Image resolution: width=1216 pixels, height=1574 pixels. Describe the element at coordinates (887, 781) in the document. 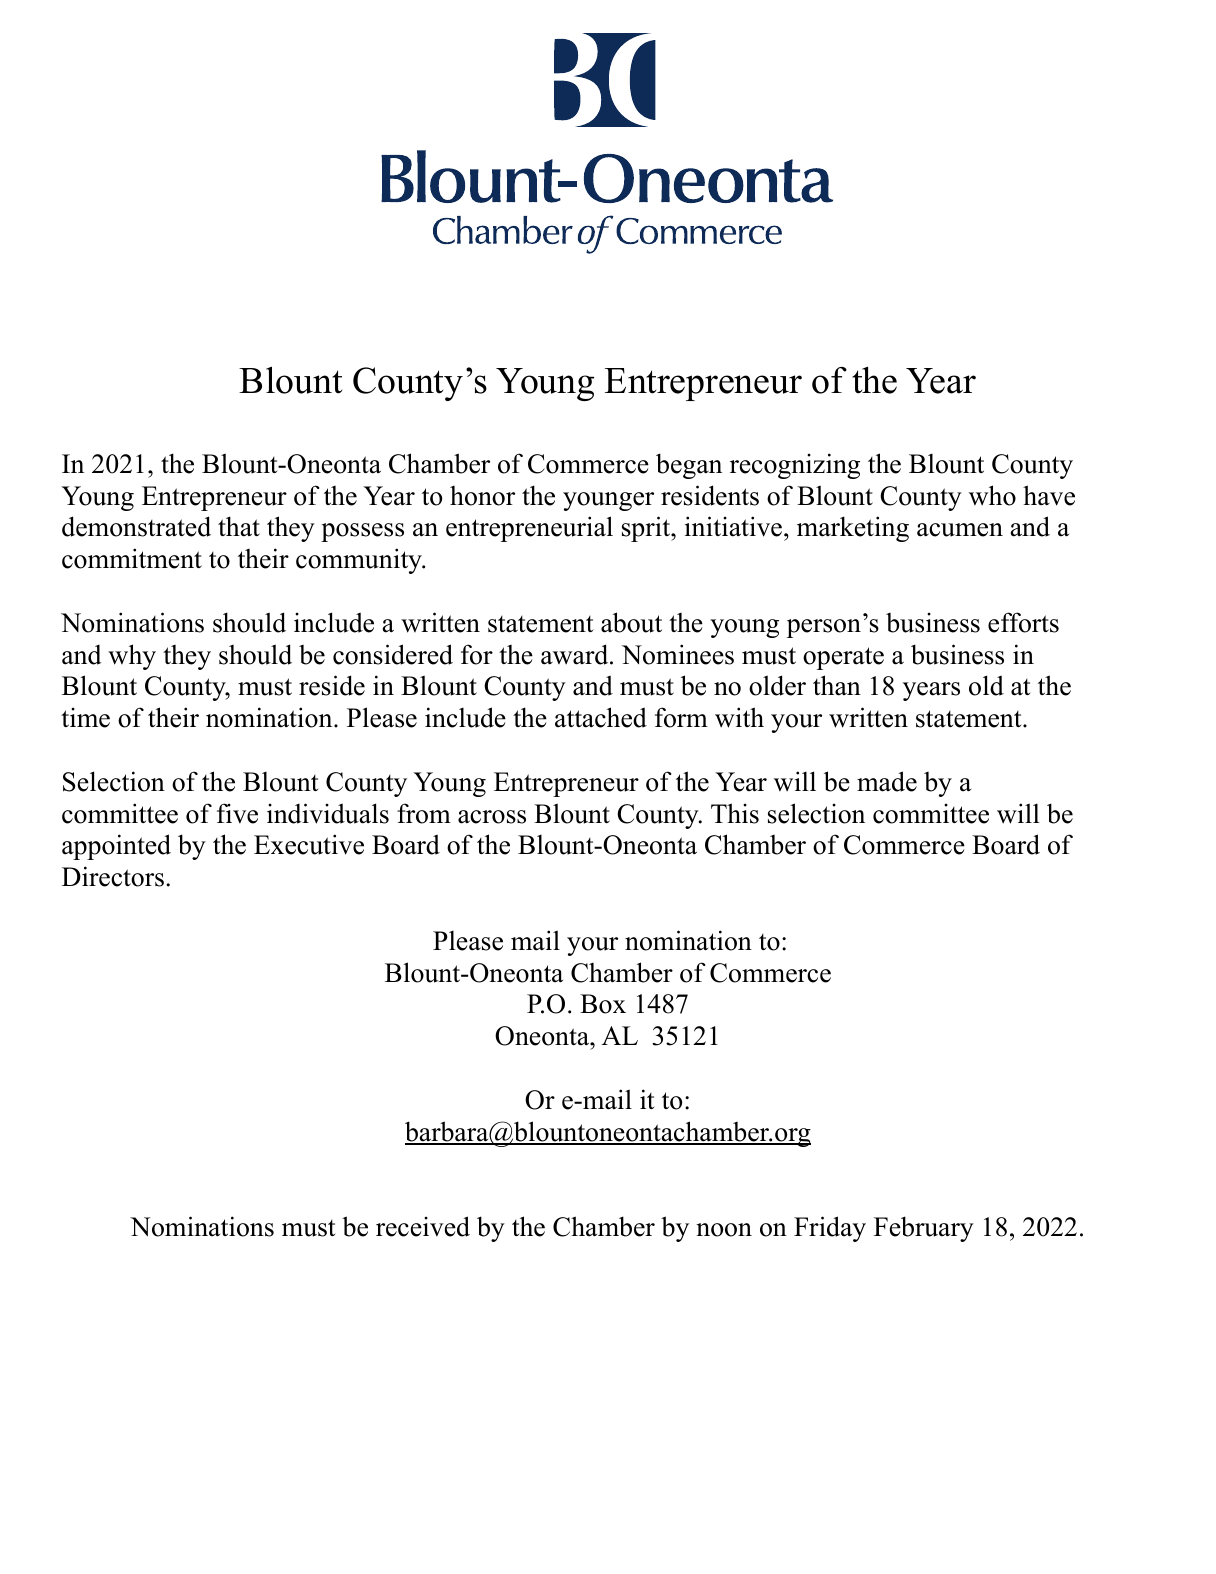

I see `made` at that location.
